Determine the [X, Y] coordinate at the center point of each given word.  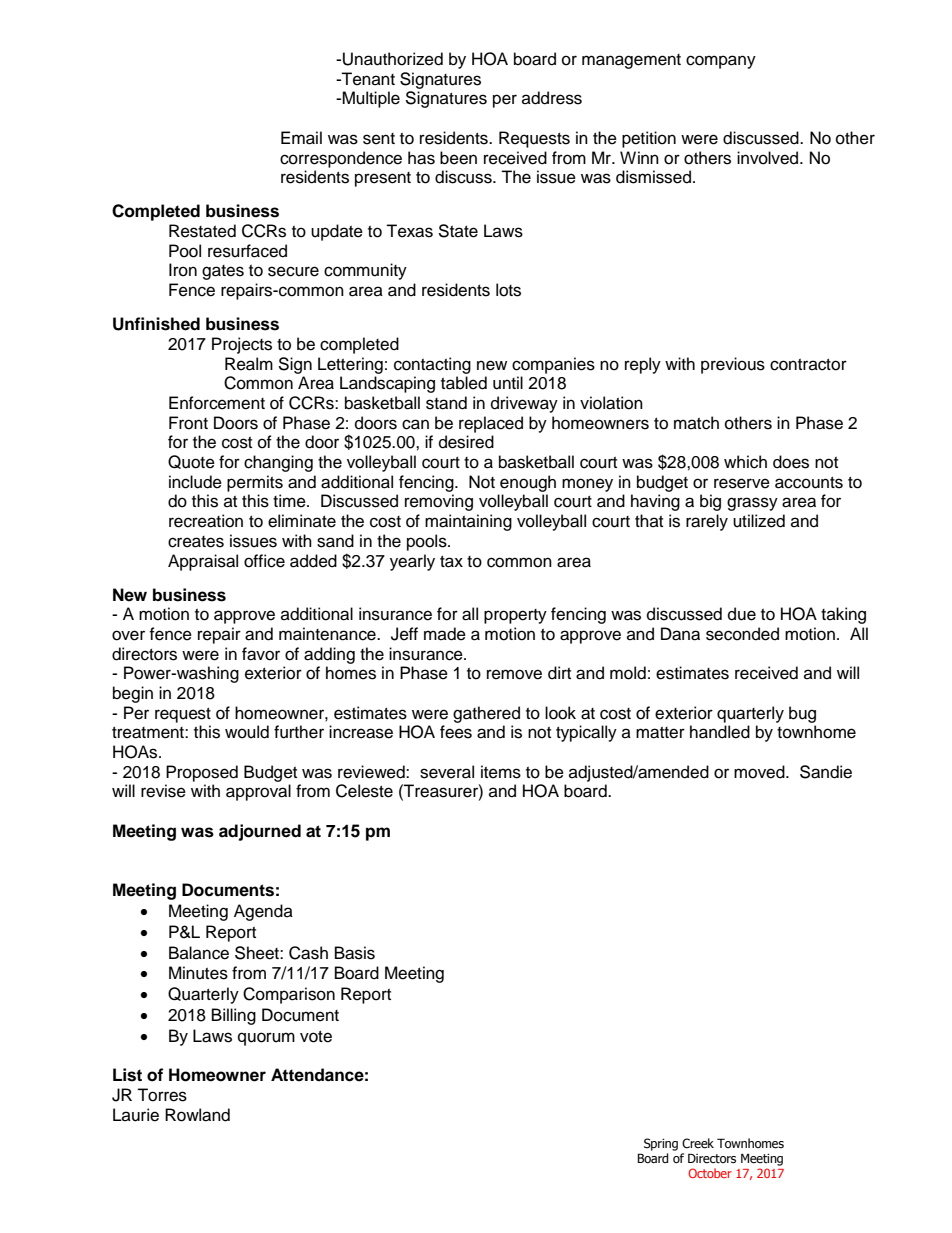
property [515, 616]
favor [261, 654]
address [552, 98]
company [721, 62]
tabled [464, 383]
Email [301, 138]
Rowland [197, 1115]
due [742, 614]
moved [760, 772]
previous [733, 365]
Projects [242, 345]
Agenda [263, 912]
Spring [661, 1144]
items [501, 772]
